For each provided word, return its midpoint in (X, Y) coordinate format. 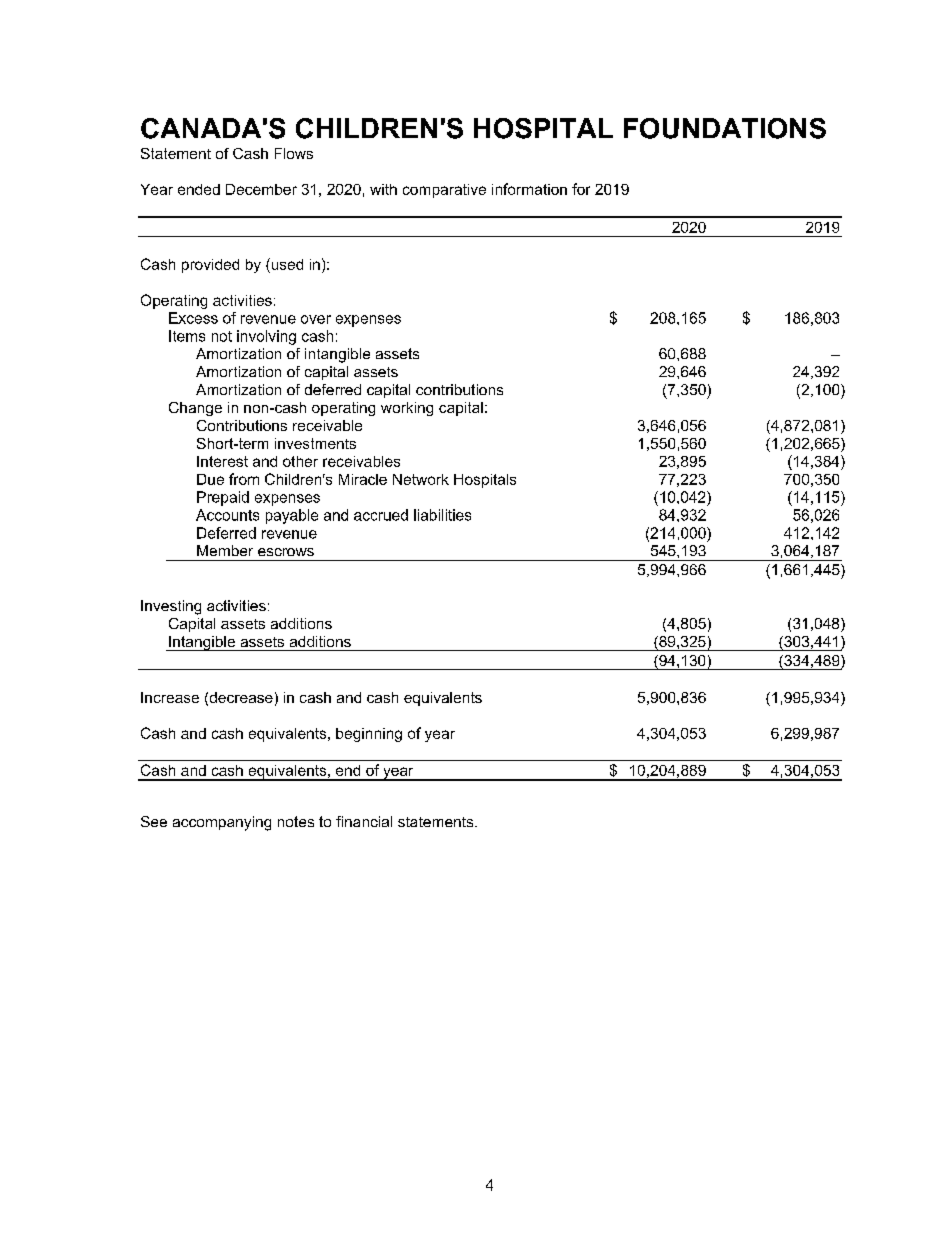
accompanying (222, 823)
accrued (381, 515)
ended (199, 189)
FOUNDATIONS (725, 128)
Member (225, 550)
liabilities (442, 515)
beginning (369, 735)
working (407, 409)
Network (421, 479)
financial (364, 821)
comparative (444, 191)
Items (187, 336)
